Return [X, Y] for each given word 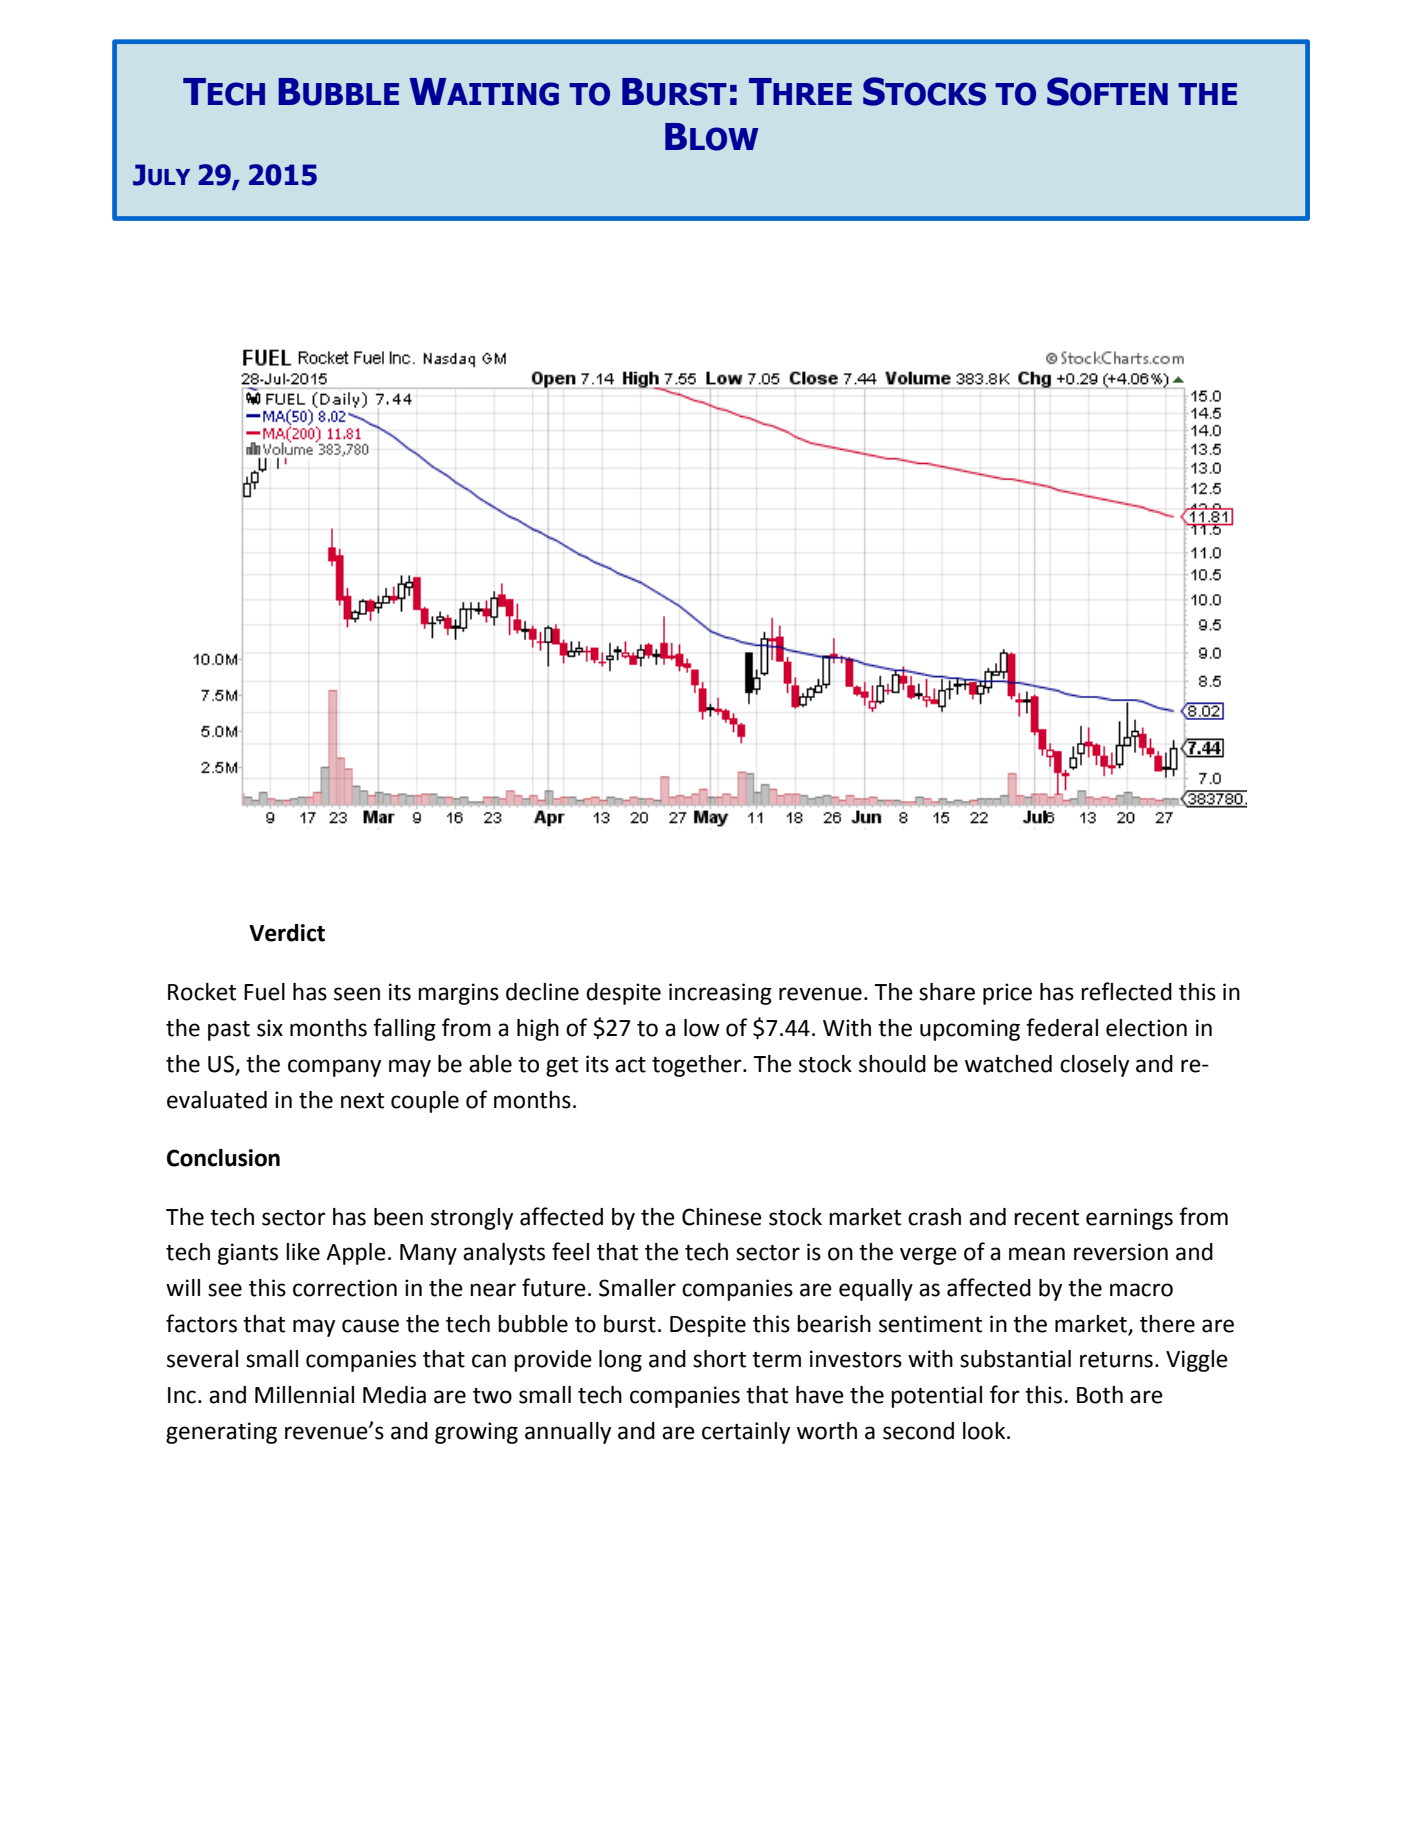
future [554, 1287]
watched [1008, 1064]
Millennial [304, 1395]
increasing [720, 994]
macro [1141, 1290]
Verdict [287, 933]
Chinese [722, 1217]
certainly [746, 1433]
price [1007, 994]
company [334, 1068]
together [698, 1066]
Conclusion [223, 1158]
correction [345, 1288]
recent [1046, 1218]
